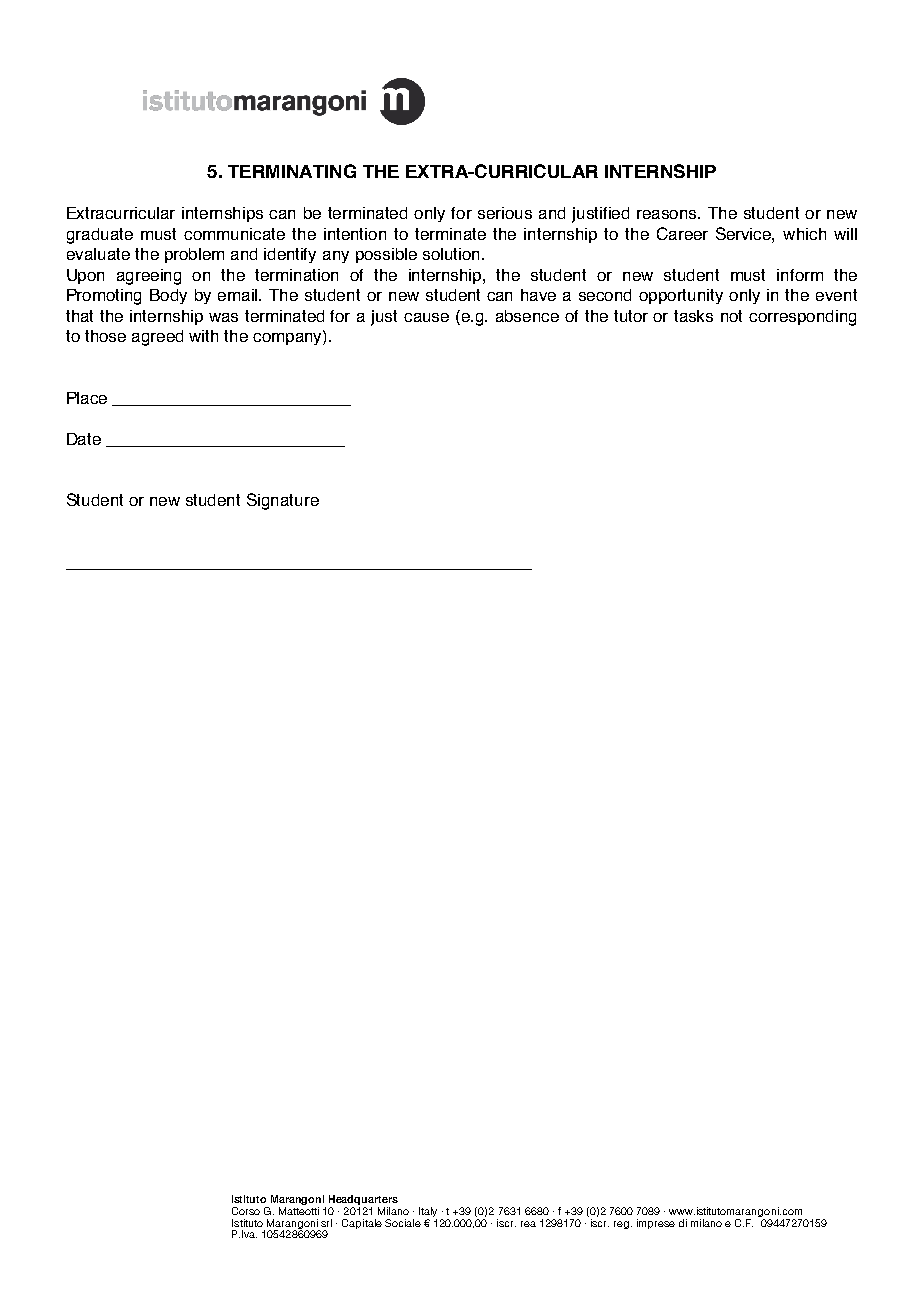  I want to click on communicate, so click(234, 234).
